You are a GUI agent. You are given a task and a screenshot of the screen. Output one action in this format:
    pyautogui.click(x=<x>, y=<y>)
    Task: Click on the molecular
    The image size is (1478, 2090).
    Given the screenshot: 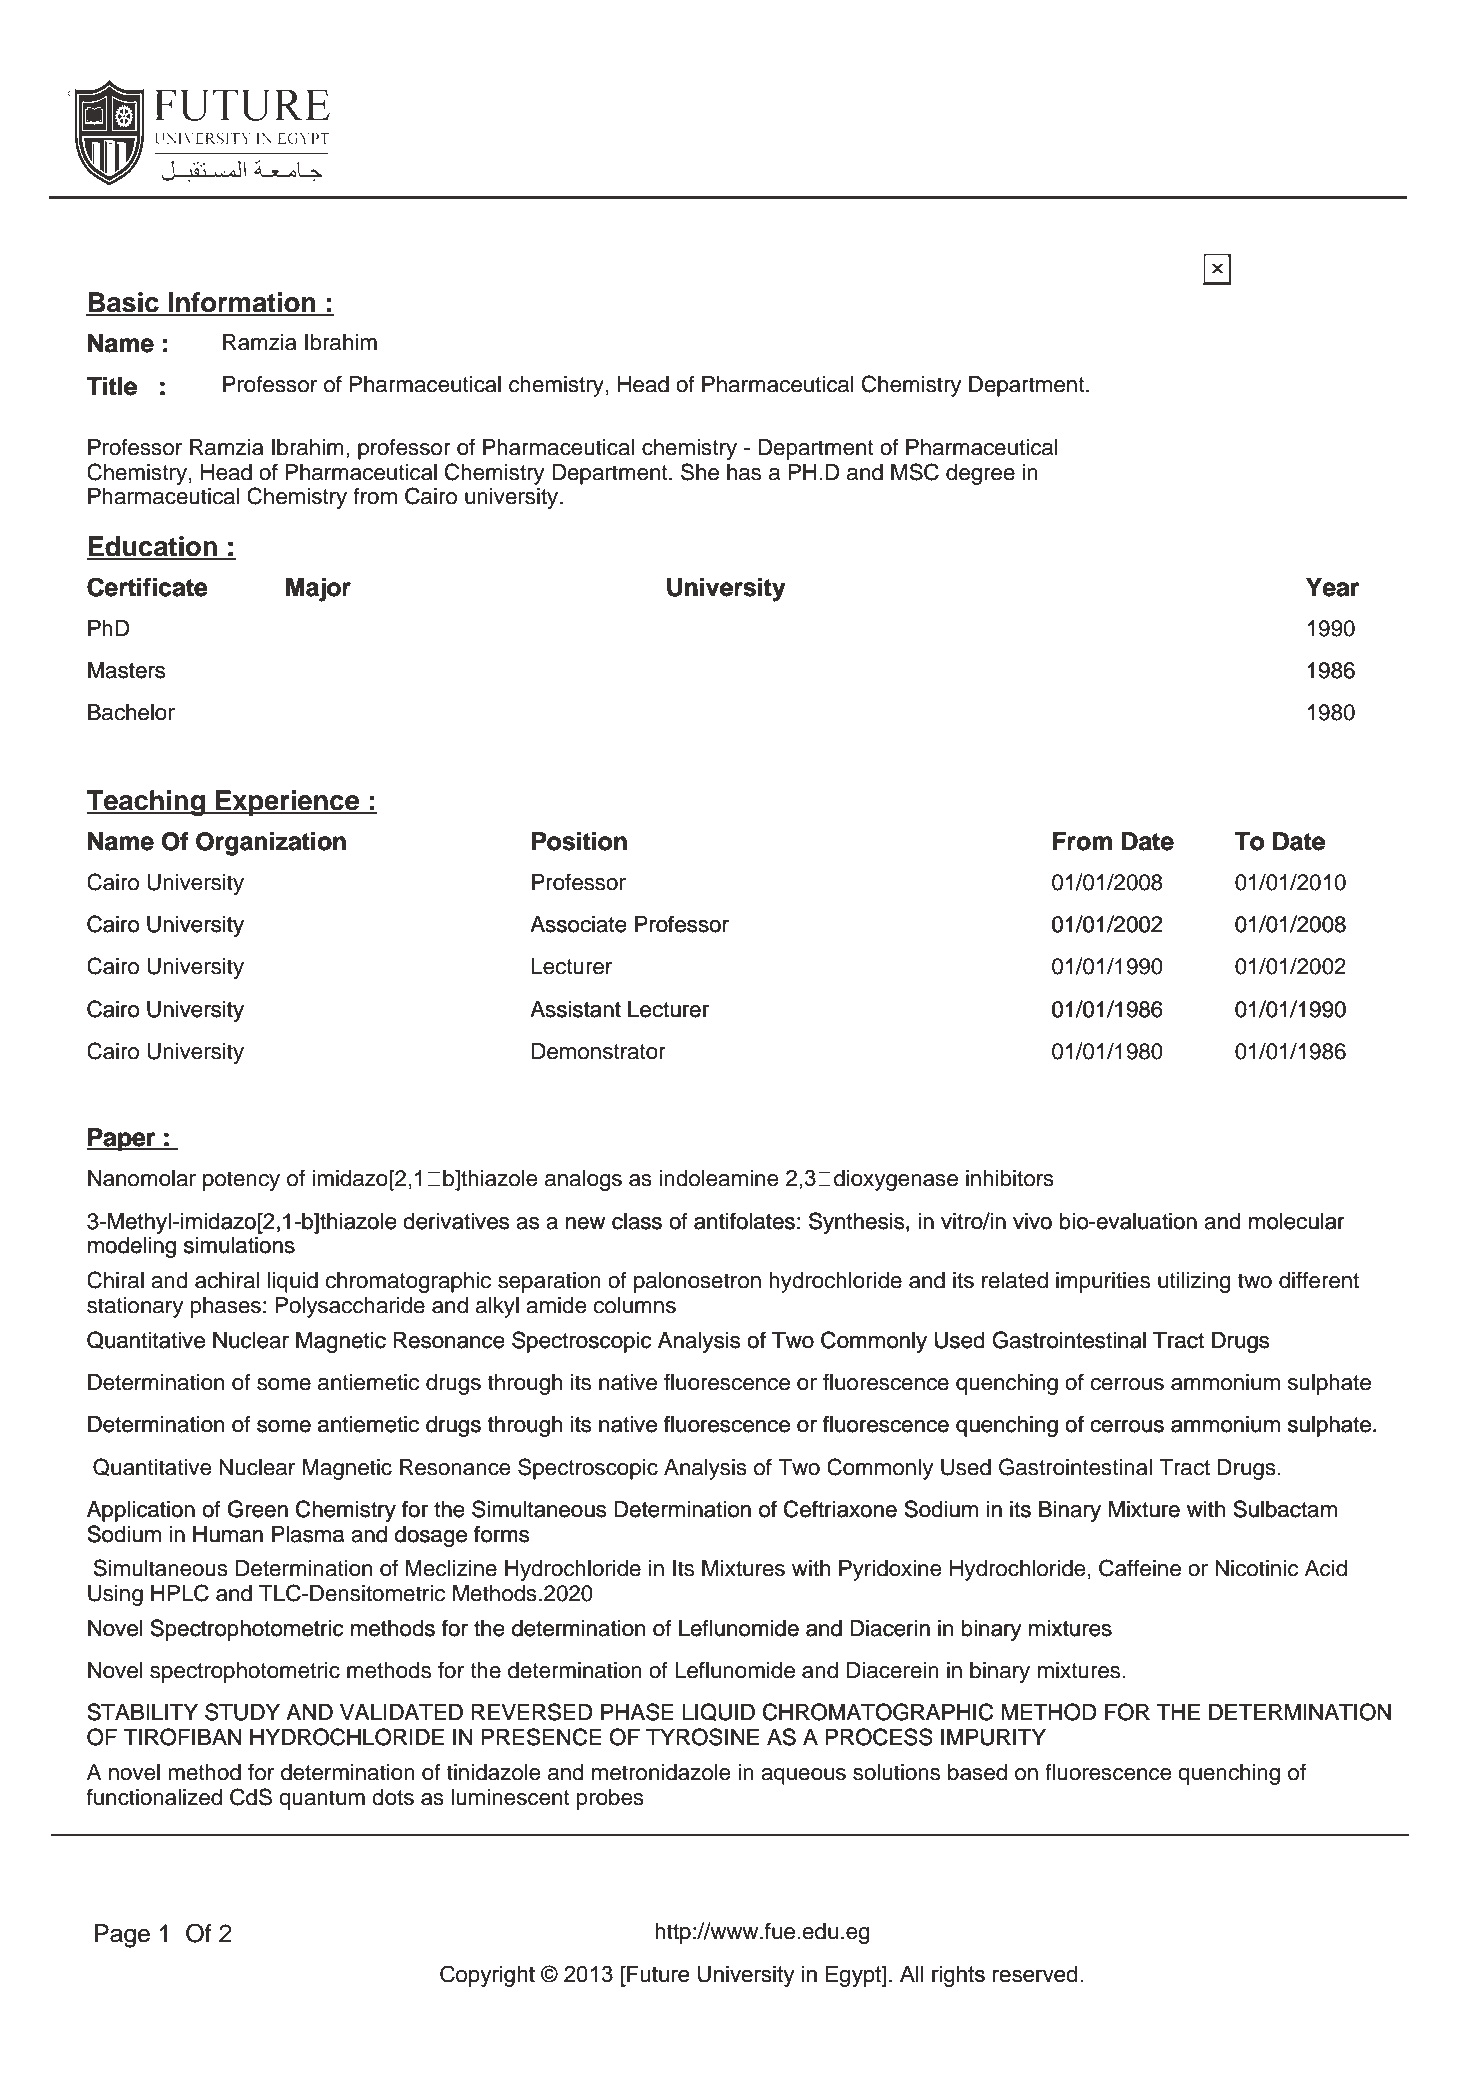 What is the action you would take?
    pyautogui.click(x=1297, y=1221)
